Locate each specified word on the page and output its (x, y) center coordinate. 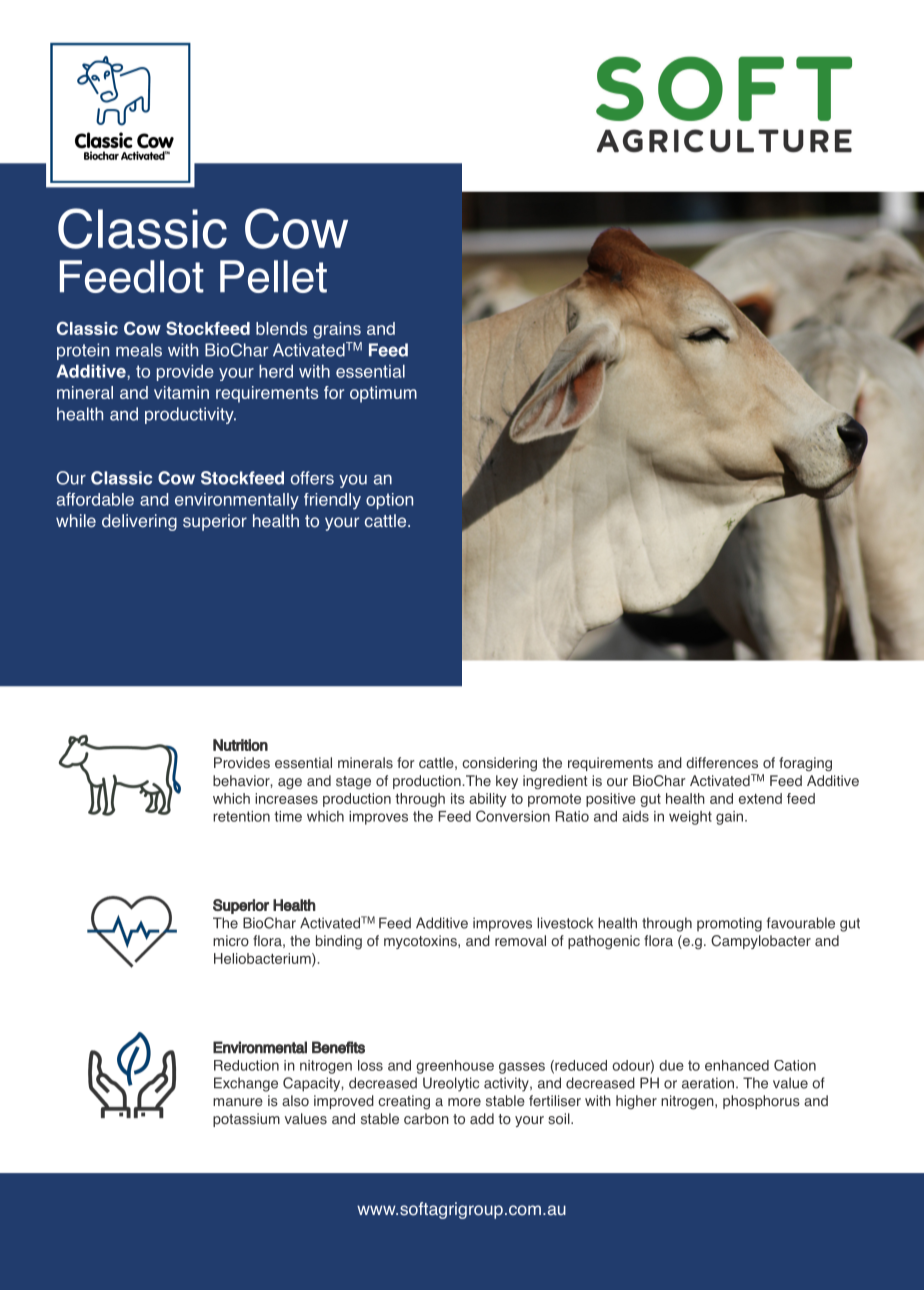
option (389, 501)
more (464, 1102)
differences (722, 763)
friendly (332, 501)
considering (499, 764)
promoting (729, 924)
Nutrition (240, 745)
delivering (139, 522)
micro (231, 941)
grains (337, 330)
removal (520, 941)
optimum (383, 394)
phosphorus (761, 1102)
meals (139, 350)
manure (238, 1102)
